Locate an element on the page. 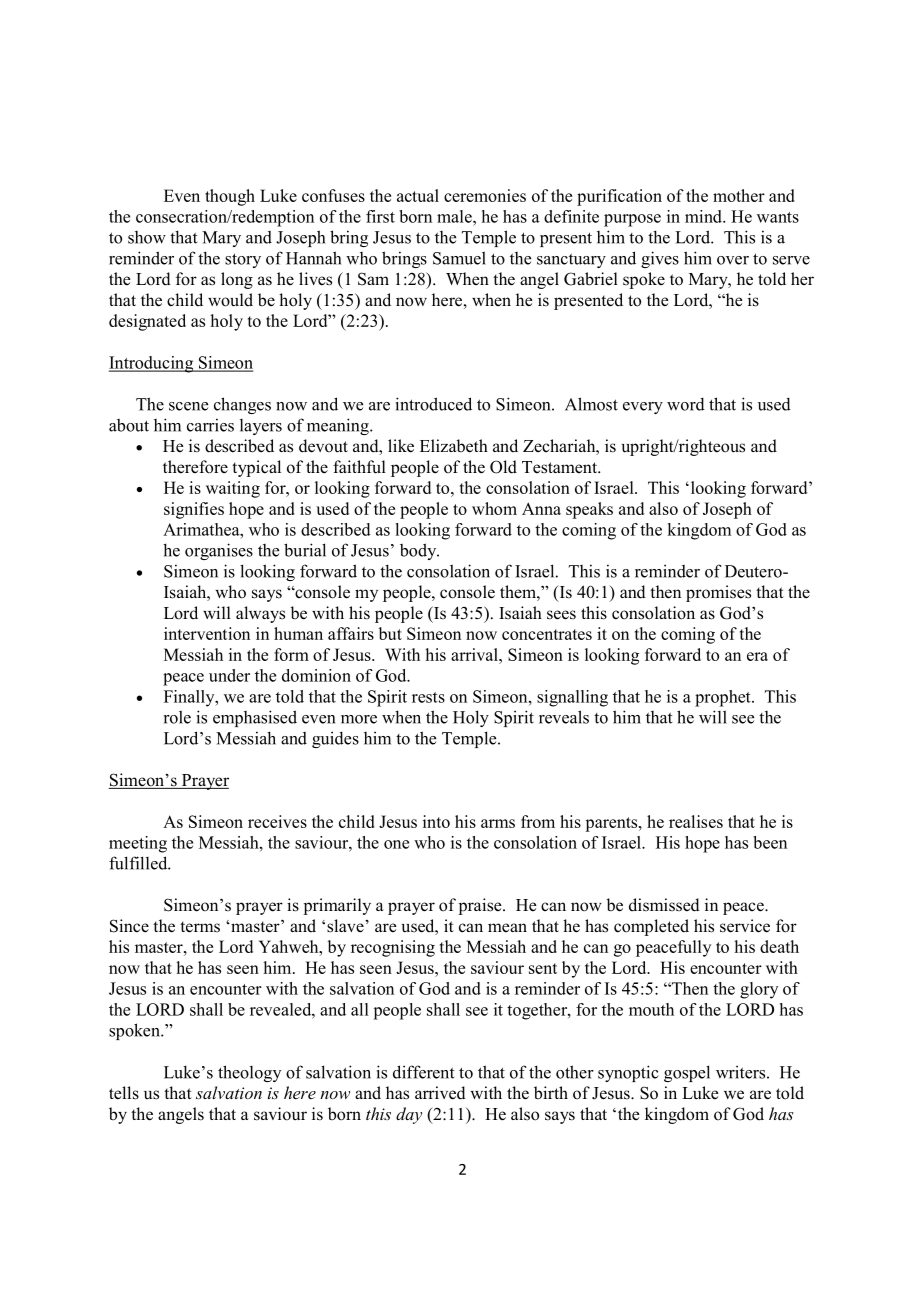 The height and width of the image is (1308, 924). whom is located at coordinates (494, 508).
